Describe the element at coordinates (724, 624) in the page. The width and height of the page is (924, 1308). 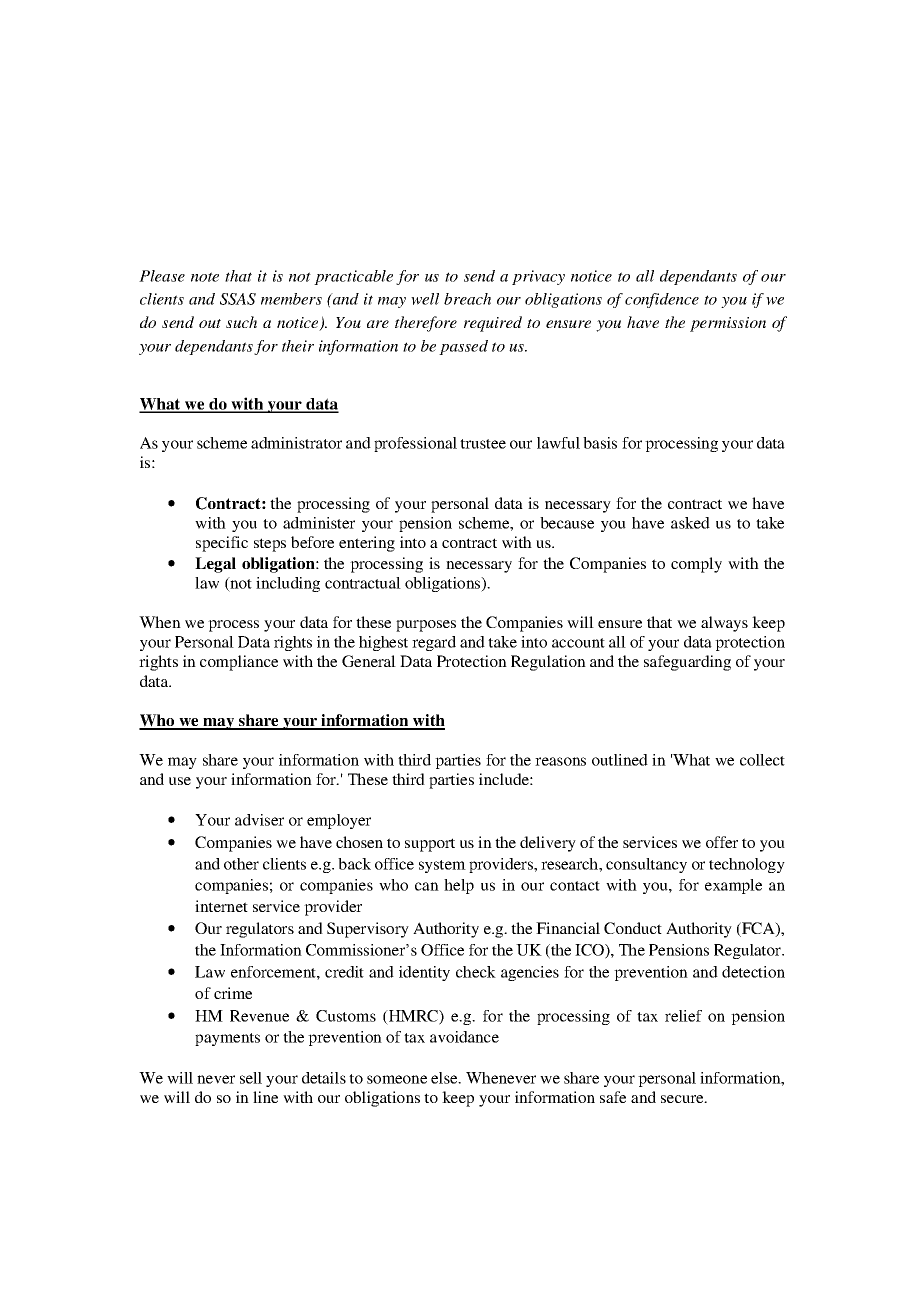
I see `always` at that location.
